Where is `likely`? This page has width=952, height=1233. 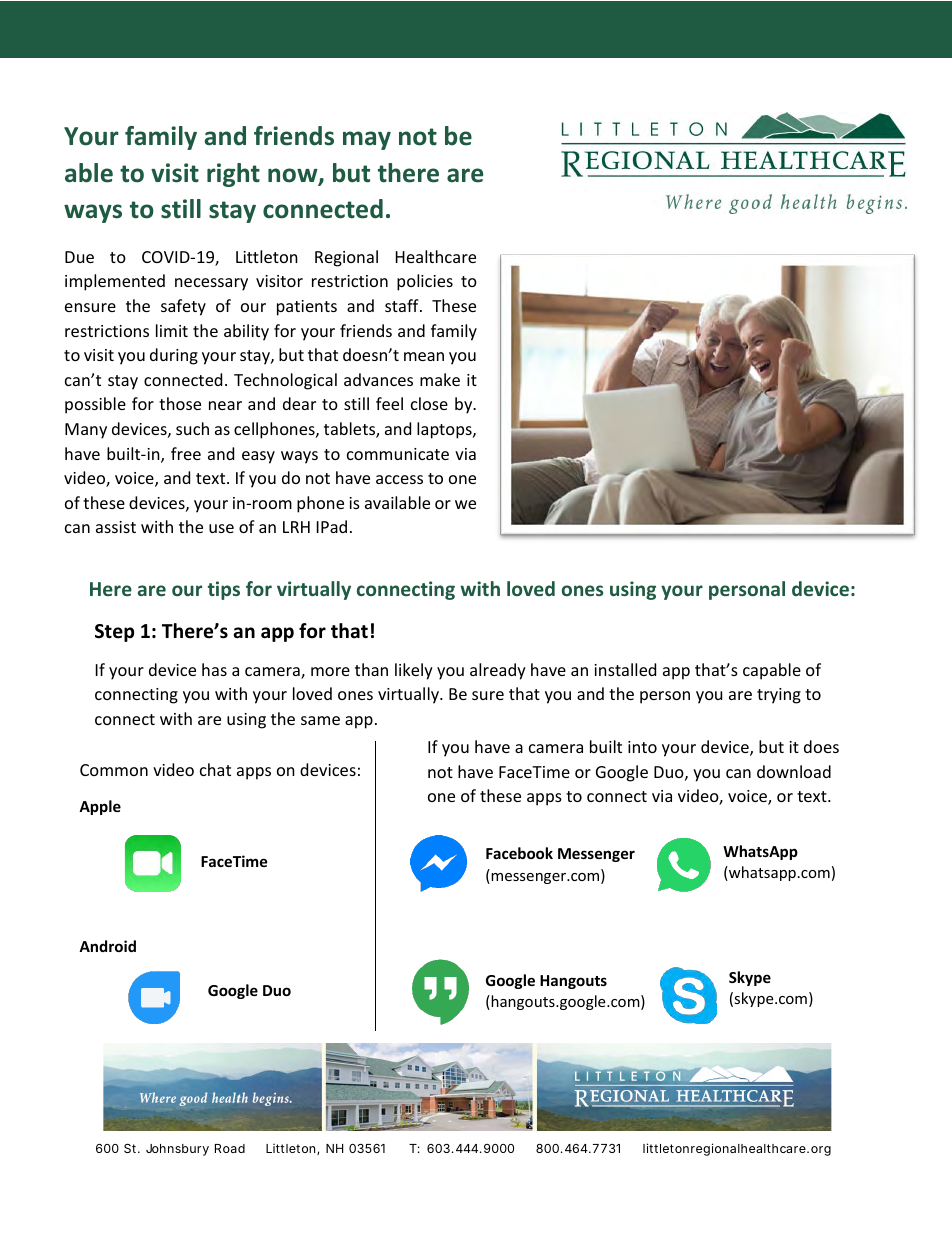
likely is located at coordinates (414, 671).
